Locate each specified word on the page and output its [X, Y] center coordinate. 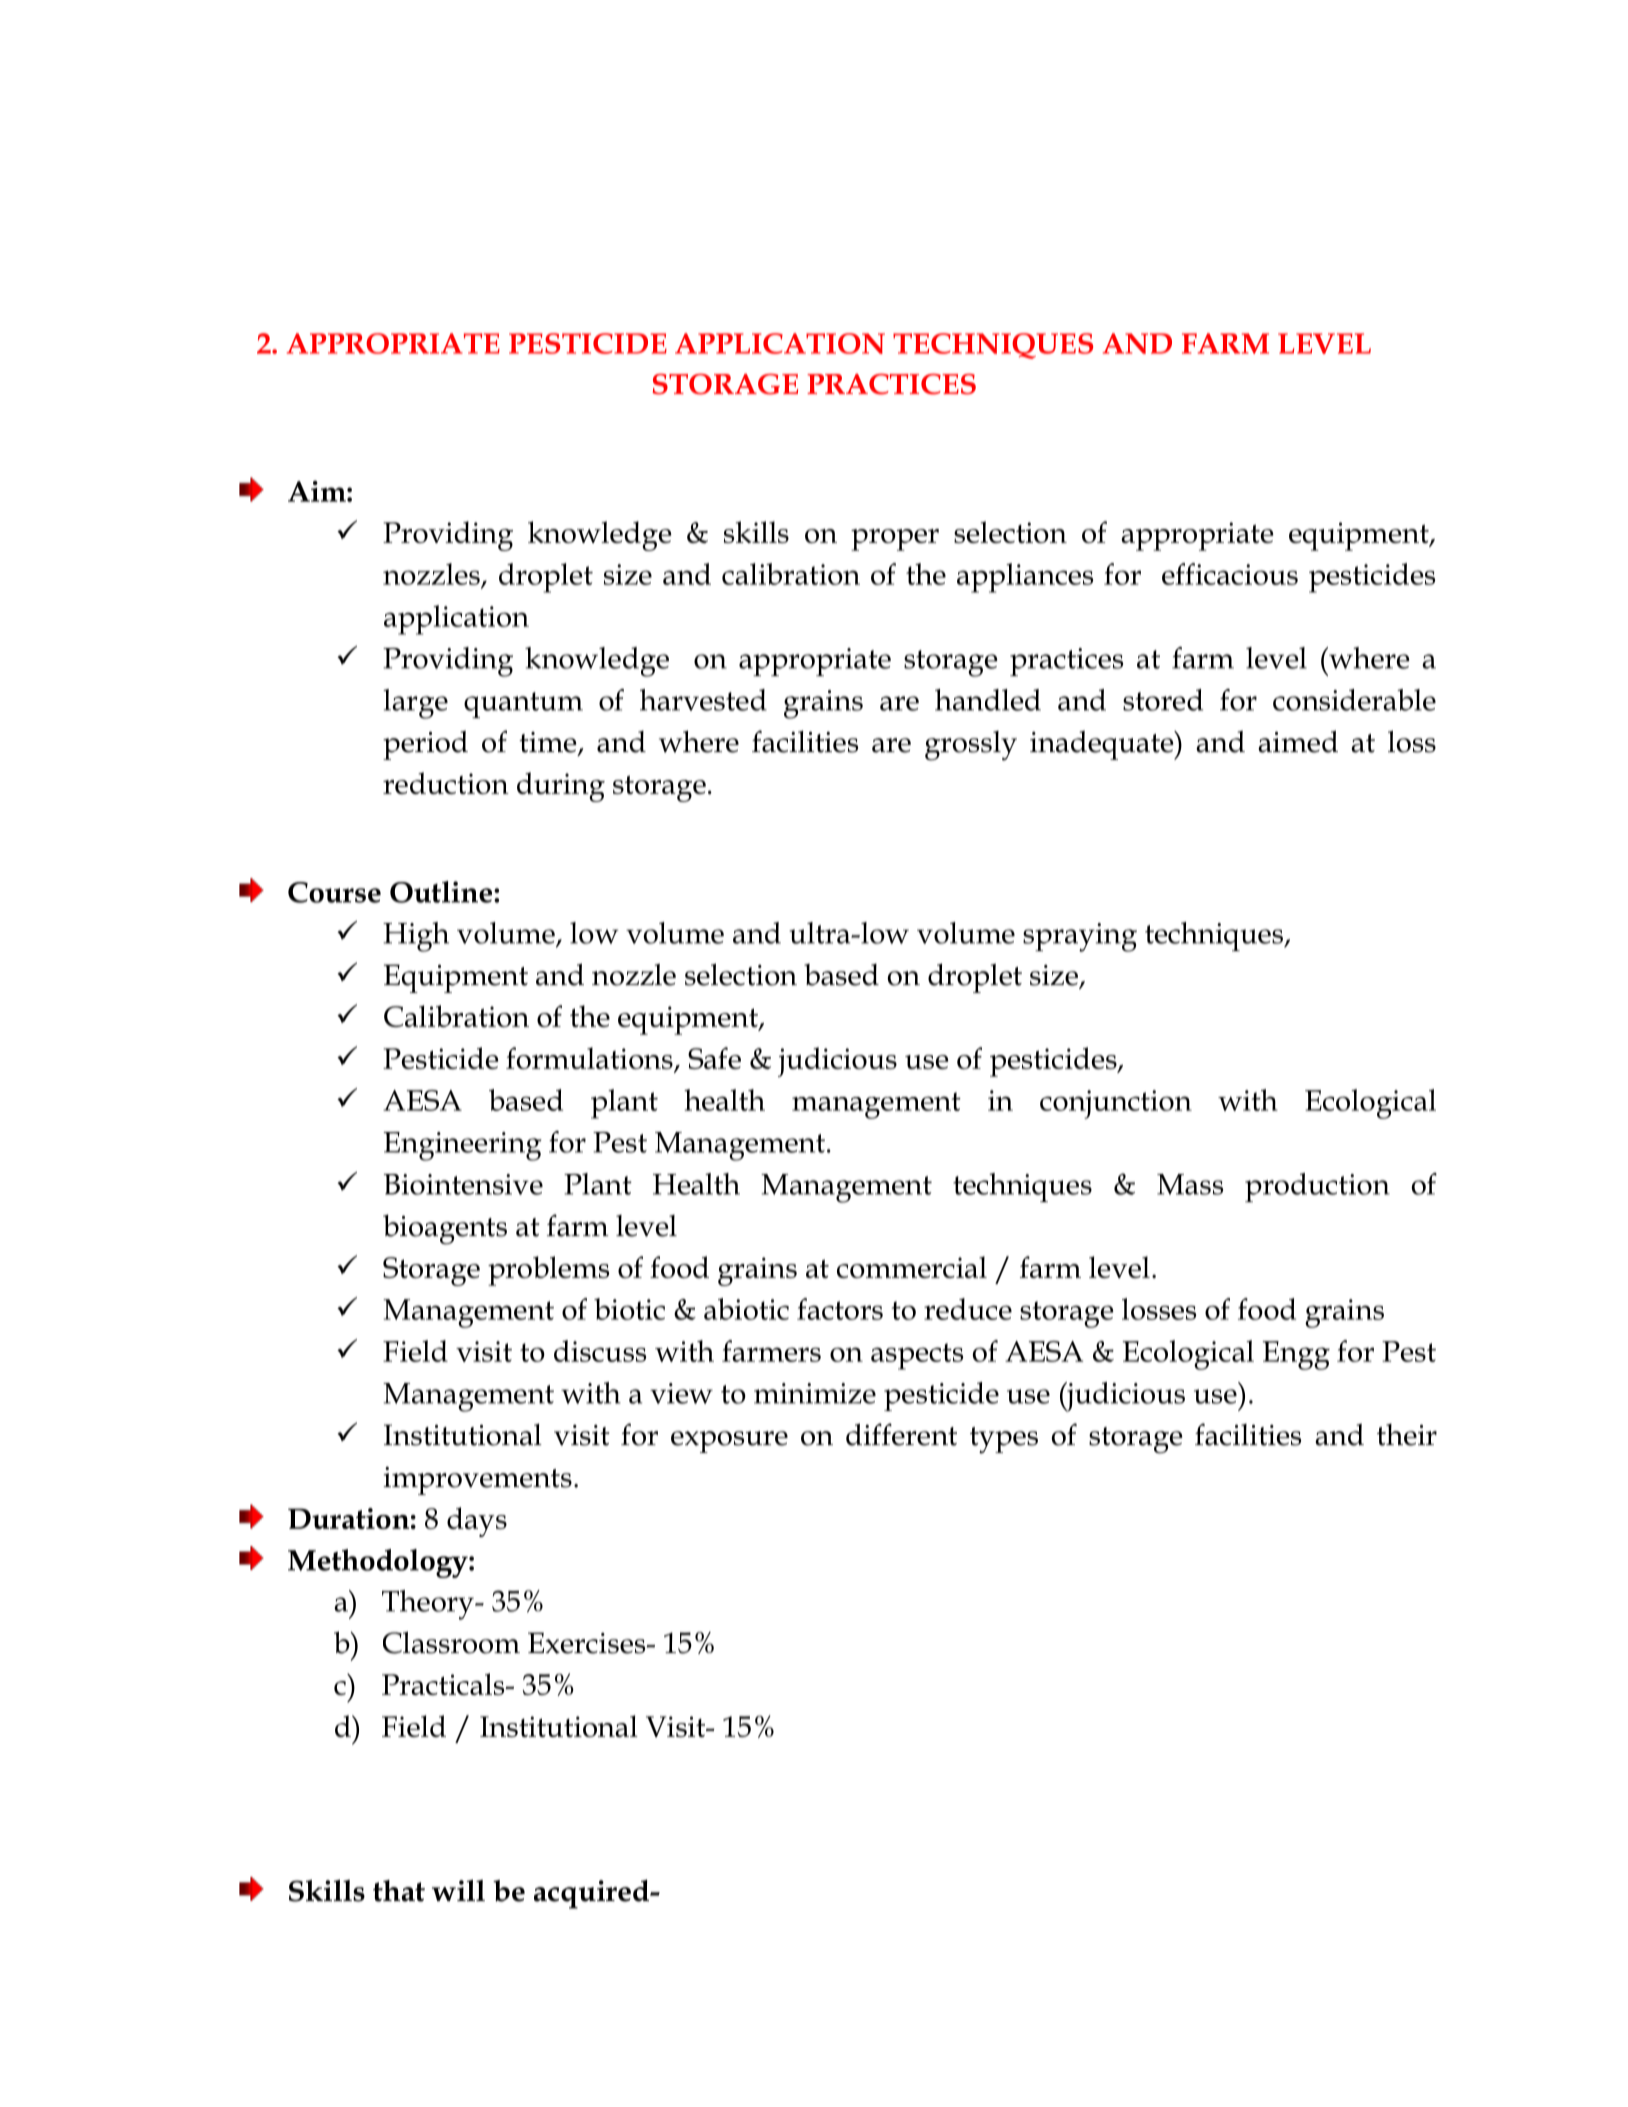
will [458, 1890]
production [1317, 1187]
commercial [912, 1267]
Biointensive [463, 1184]
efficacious [1230, 574]
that [399, 1891]
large [415, 704]
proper [895, 540]
